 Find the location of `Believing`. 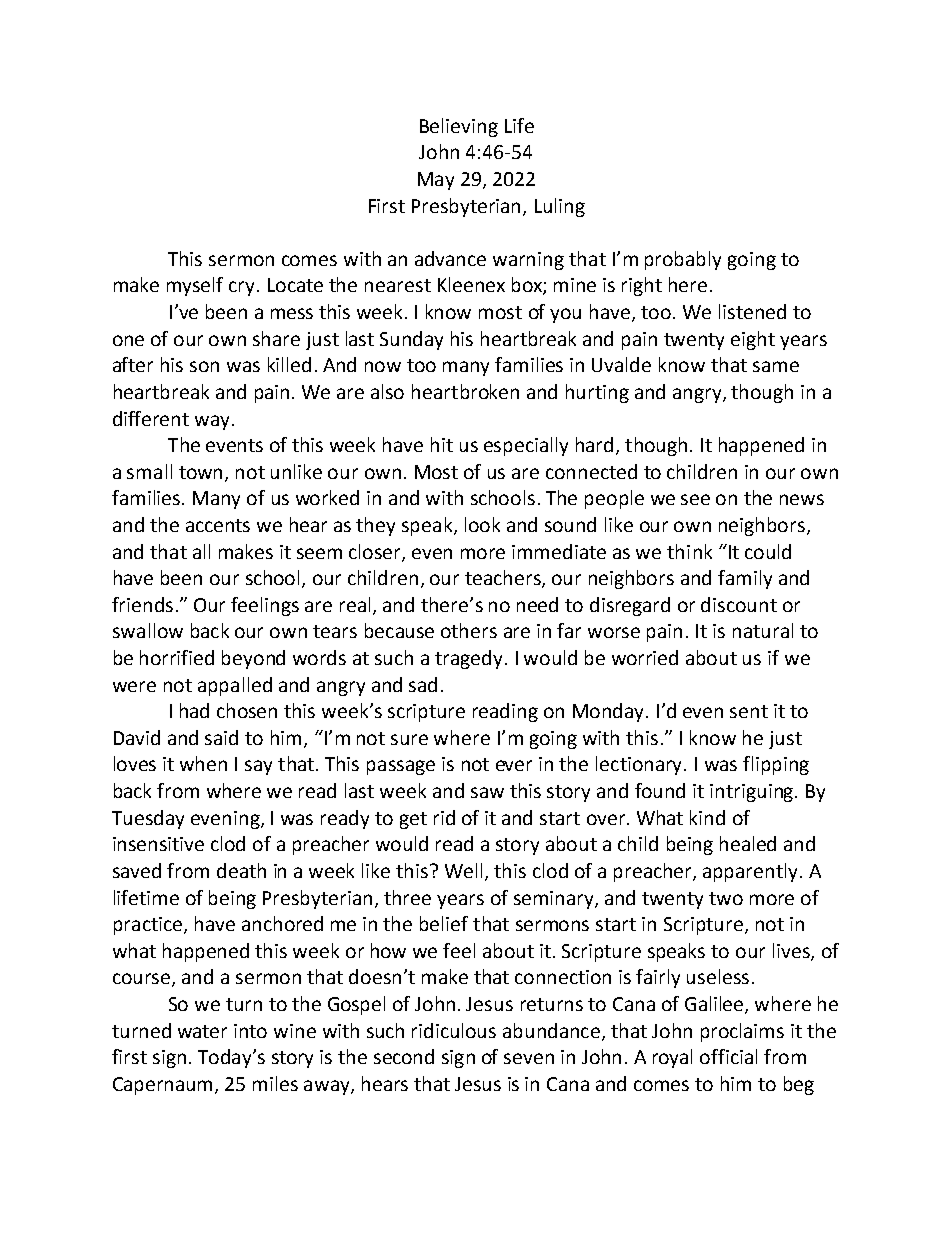

Believing is located at coordinates (459, 127).
